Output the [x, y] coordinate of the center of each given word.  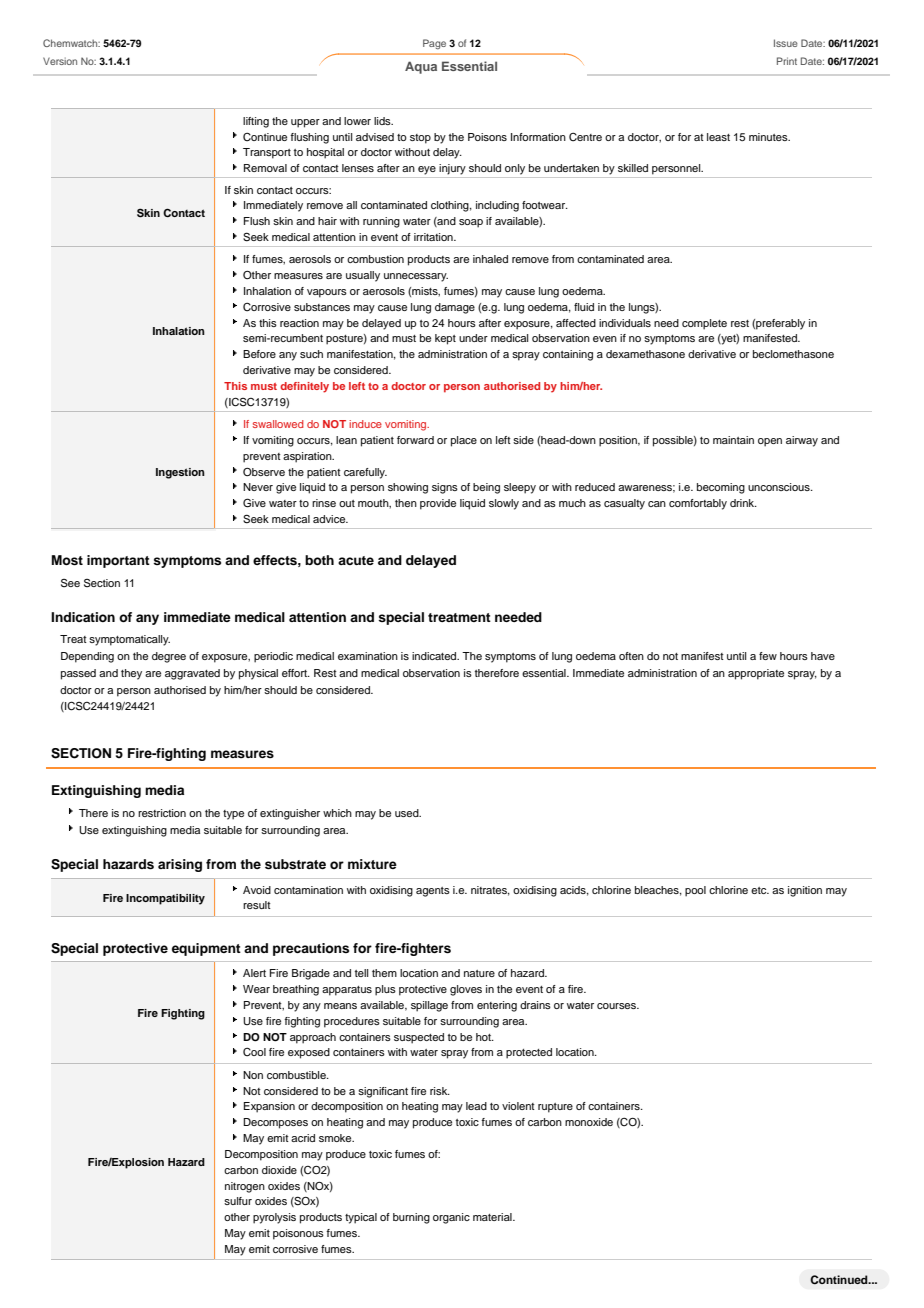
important [118, 561]
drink [743, 503]
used [408, 813]
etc [760, 890]
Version [60, 61]
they [131, 674]
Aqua [421, 67]
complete [704, 324]
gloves [466, 990]
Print [787, 61]
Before [259, 354]
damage [455, 308]
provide [438, 504]
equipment [206, 949]
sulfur [238, 1201]
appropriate [756, 674]
